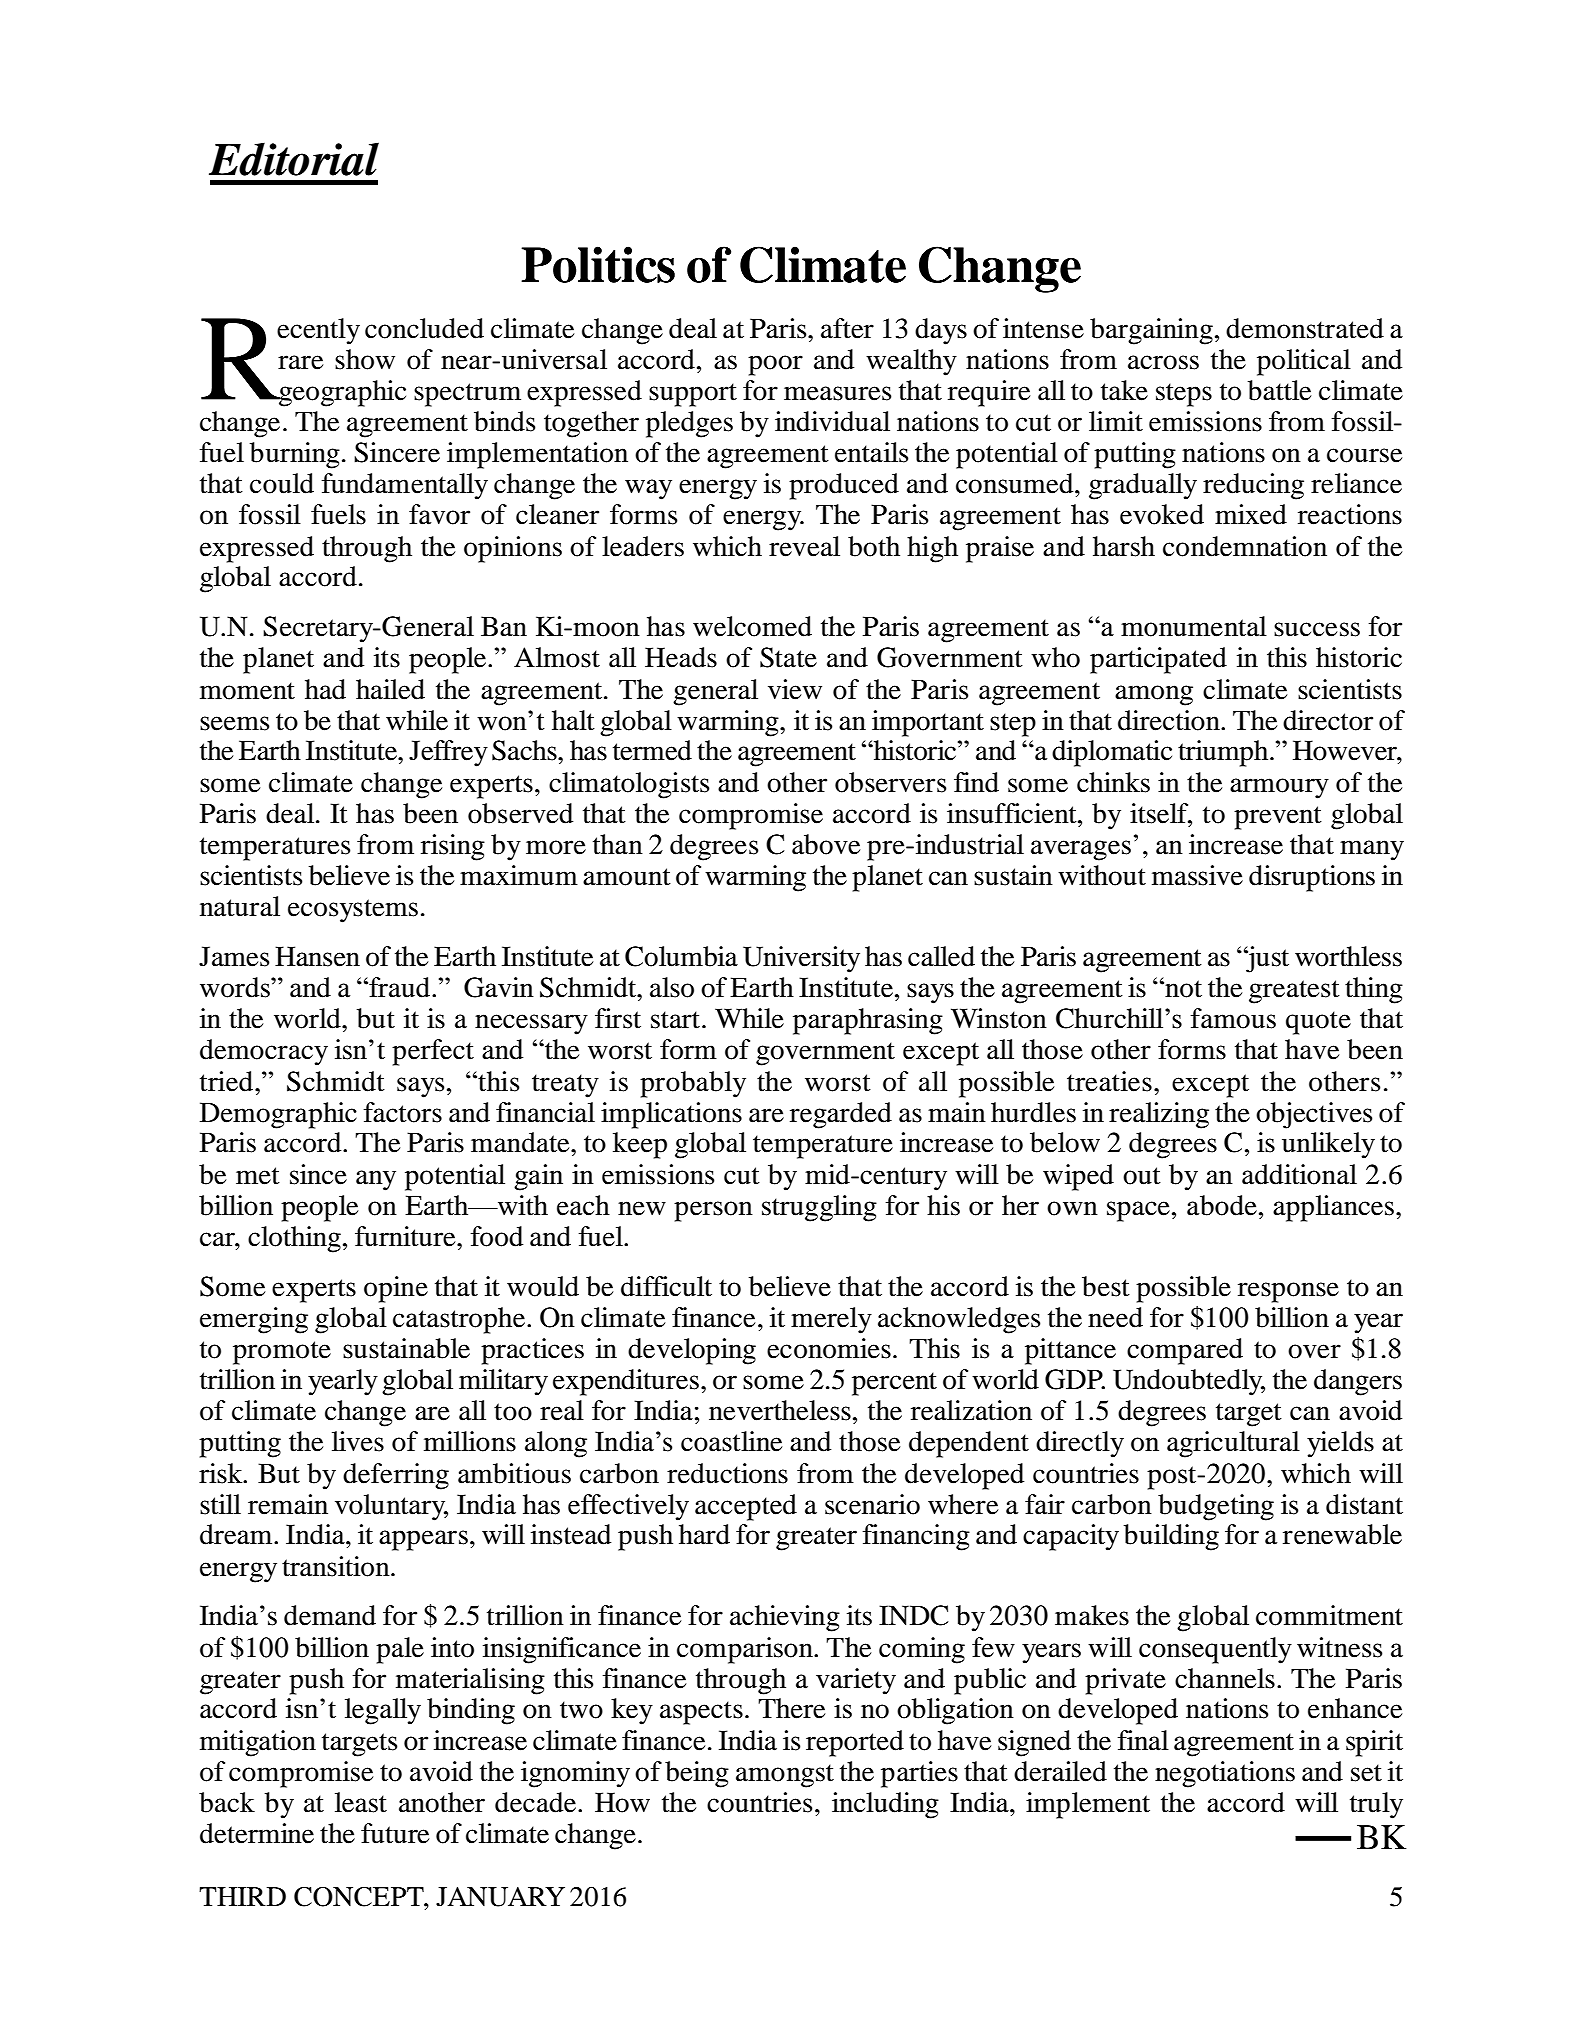 The height and width of the document is (2037, 1574). Describe the element at coordinates (885, 1805) in the document. I see `including` at that location.
